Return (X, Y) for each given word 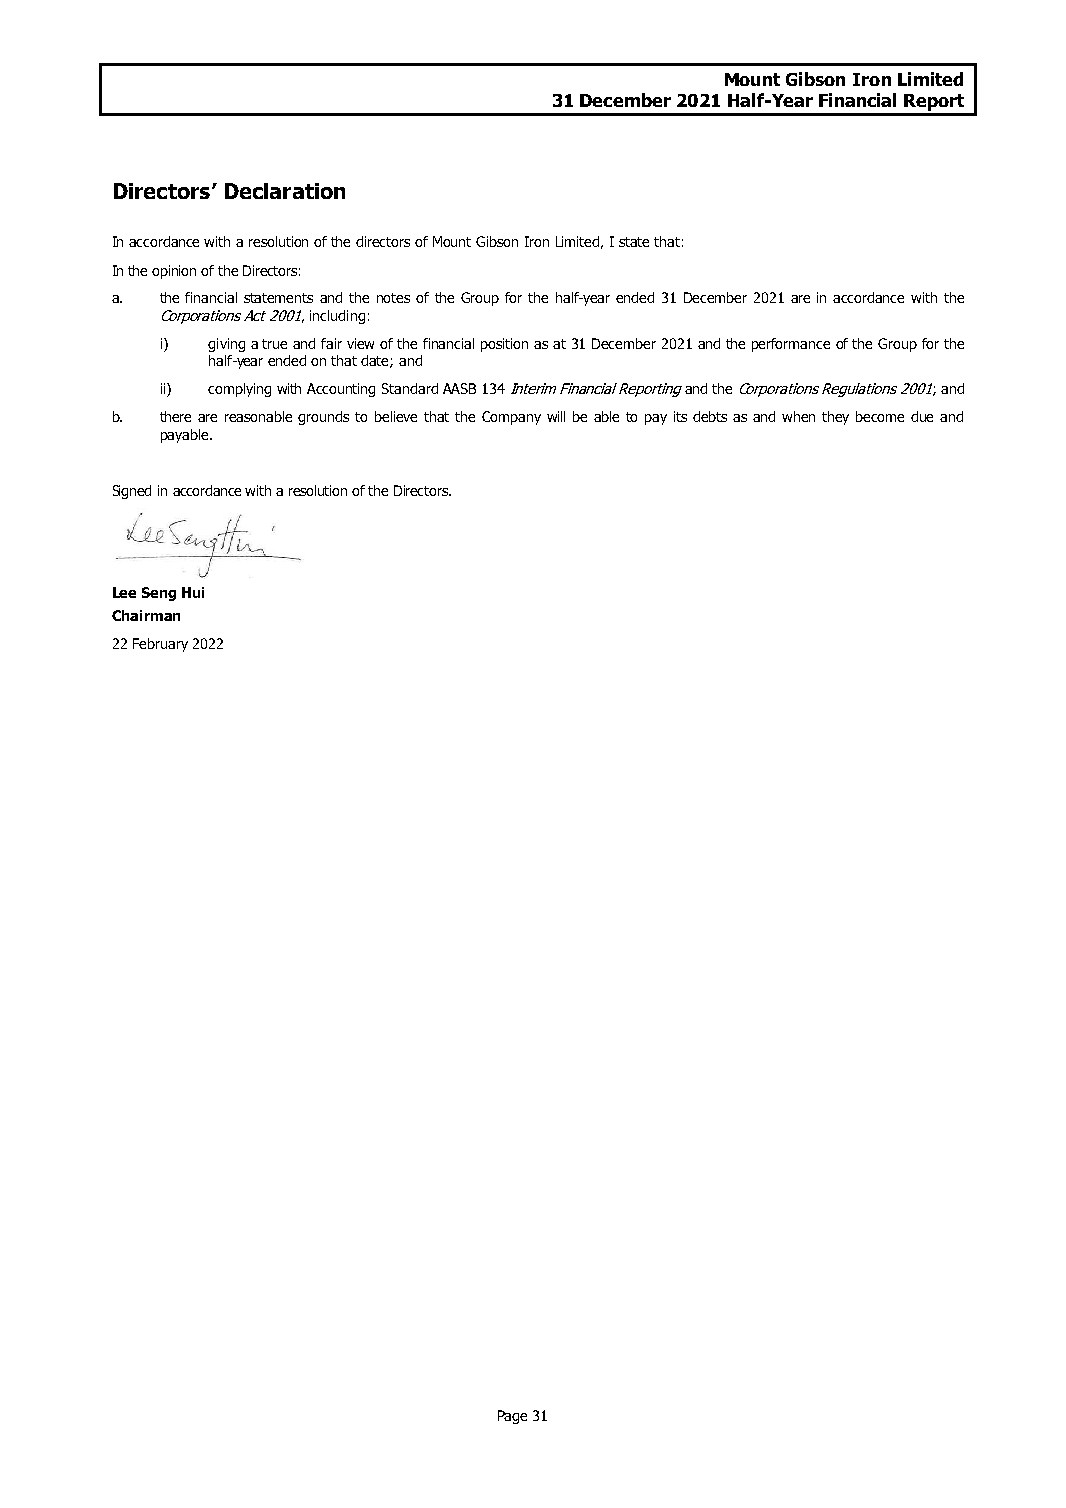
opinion (174, 272)
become (880, 416)
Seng (159, 594)
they (835, 418)
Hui (193, 592)
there (175, 416)
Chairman (146, 615)
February (160, 645)
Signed (132, 492)
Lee (124, 592)
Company (511, 418)
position (504, 345)
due (922, 416)
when (798, 416)
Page (512, 1417)
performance (791, 345)
